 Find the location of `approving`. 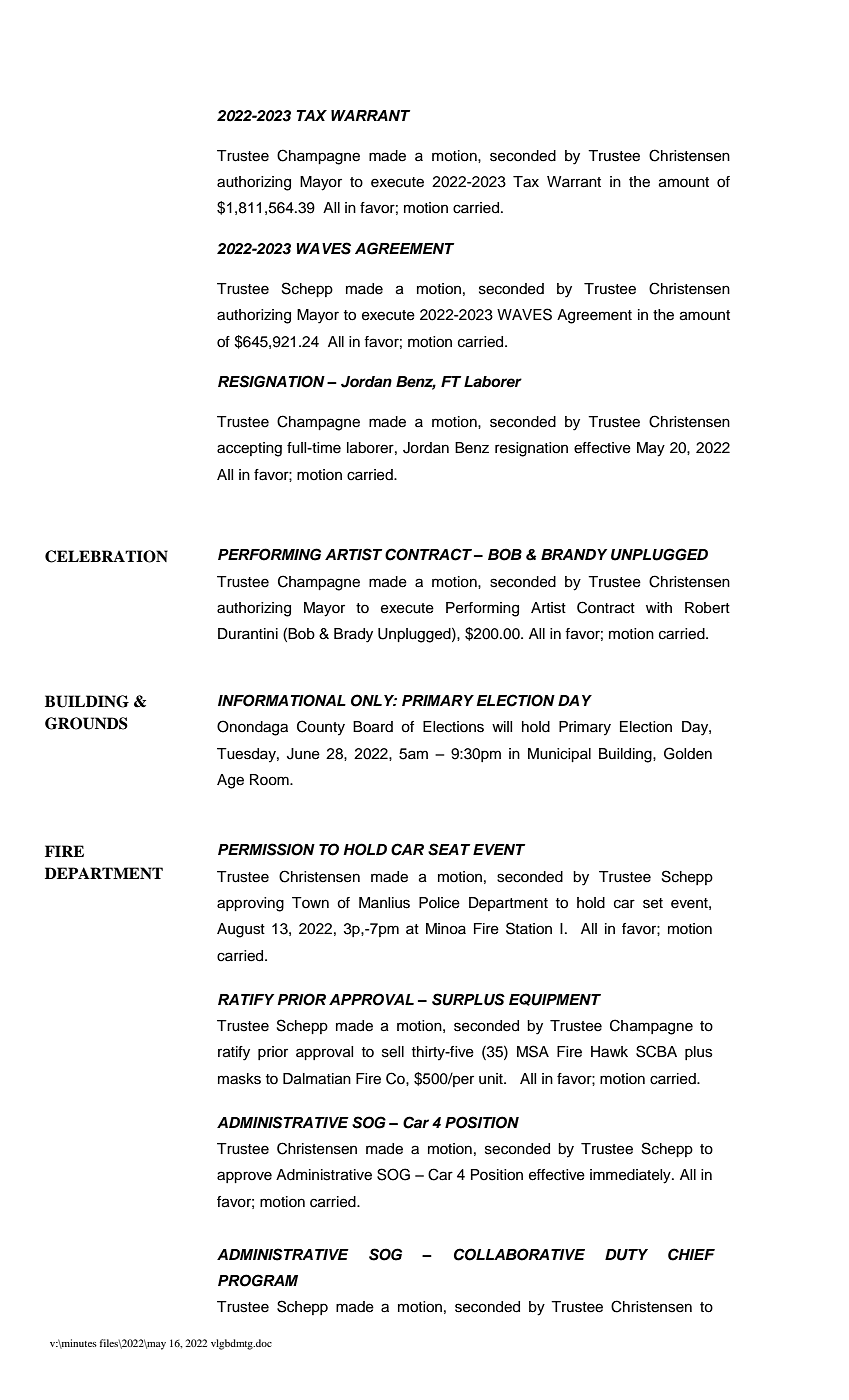

approving is located at coordinates (250, 904).
